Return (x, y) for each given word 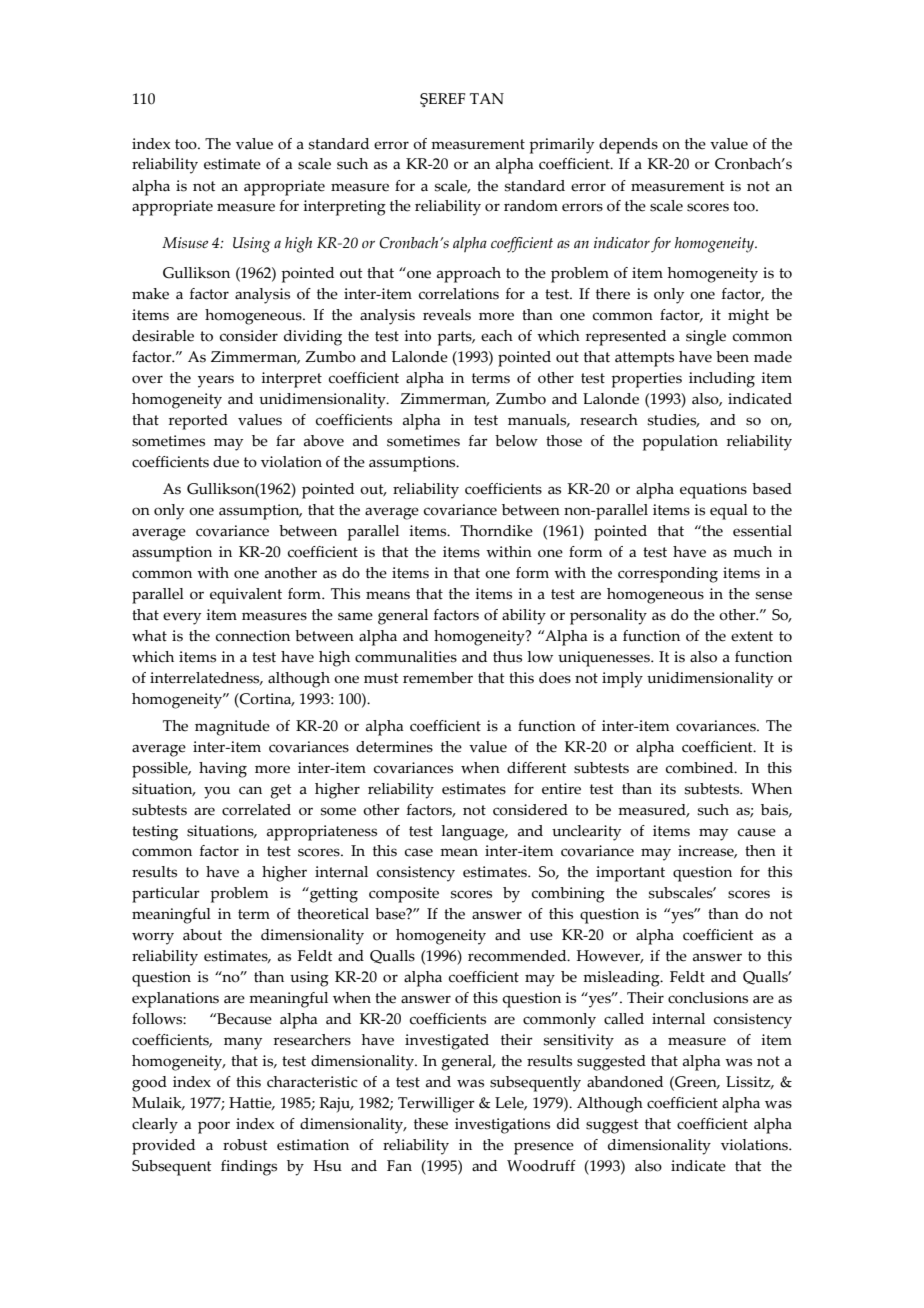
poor (214, 1127)
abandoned (625, 1082)
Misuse (185, 243)
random (531, 206)
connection (253, 636)
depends (628, 146)
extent (752, 636)
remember (438, 678)
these (431, 1124)
